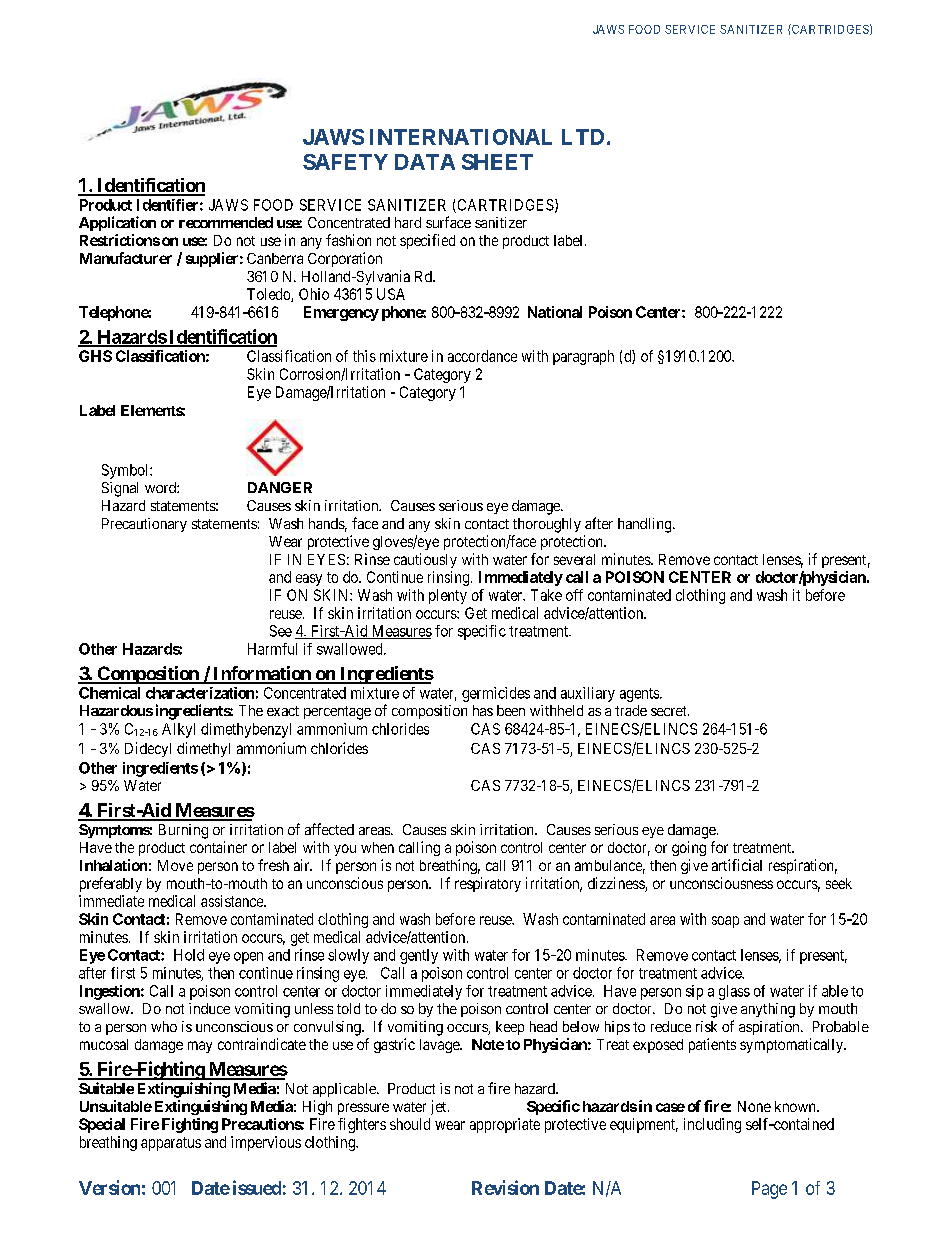  What do you see at coordinates (171, 1144) in the screenshot?
I see `apparatus` at bounding box center [171, 1144].
